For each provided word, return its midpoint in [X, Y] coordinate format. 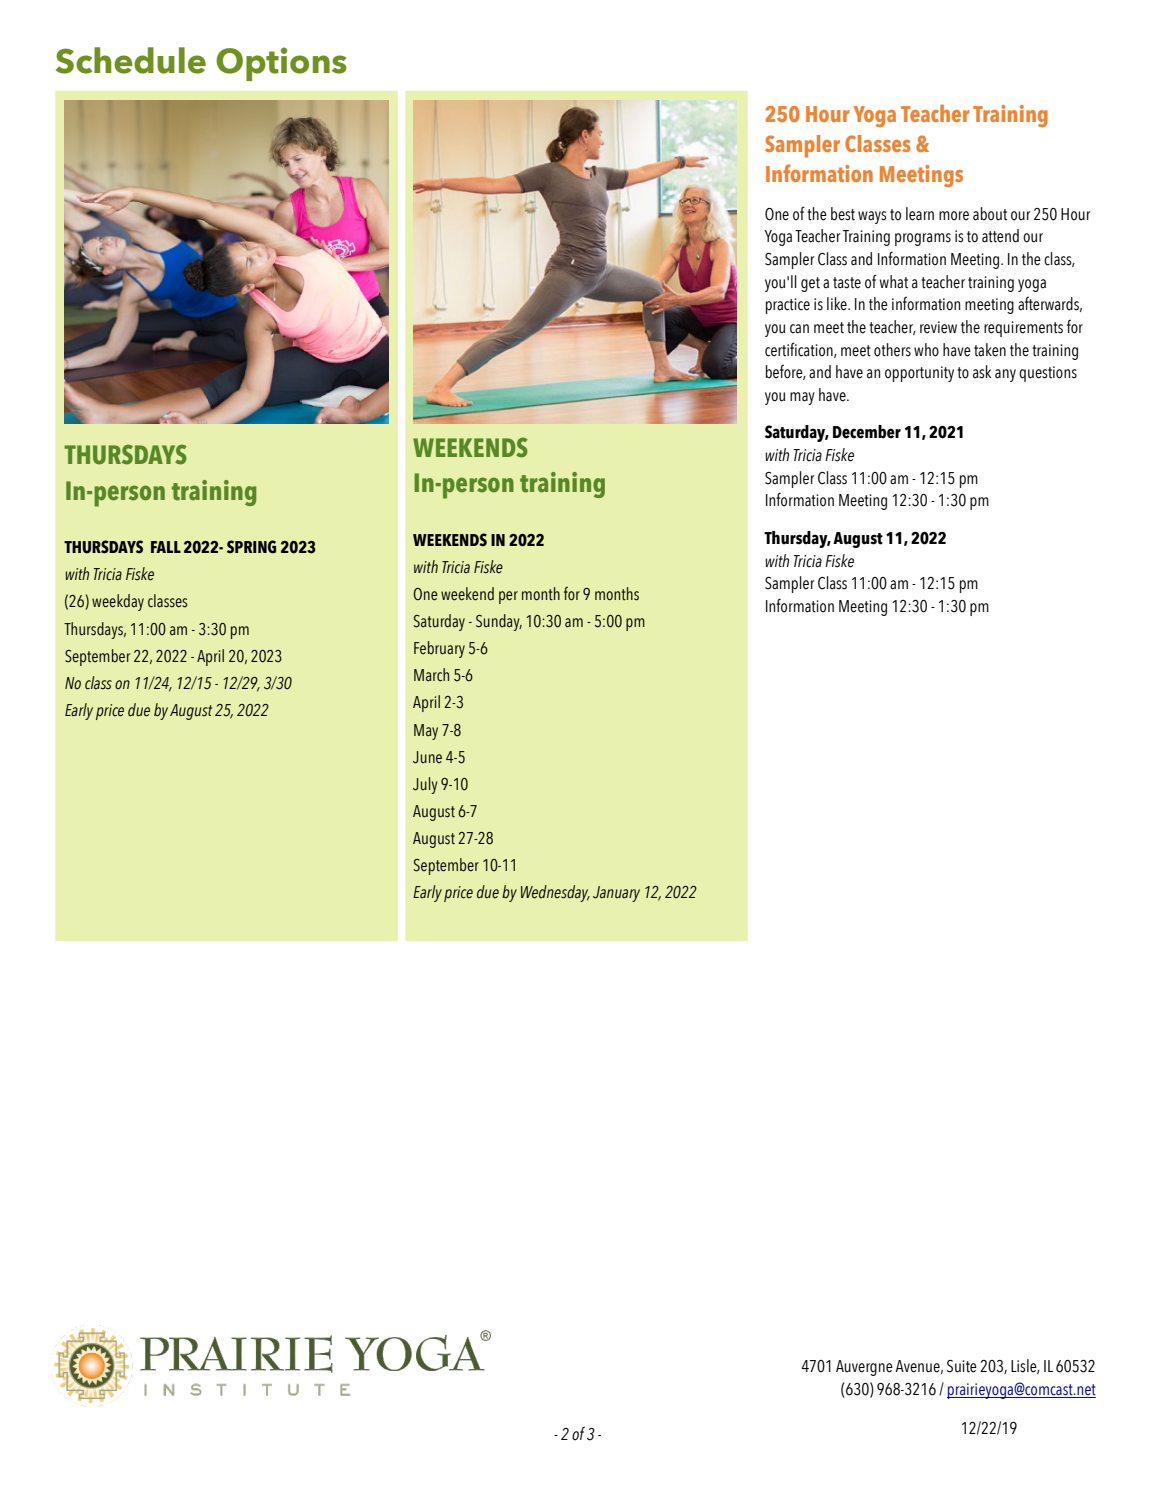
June [427, 757]
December [867, 432]
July [425, 785]
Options [281, 64]
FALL [166, 547]
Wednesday [555, 893]
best [843, 214]
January [616, 894]
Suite [962, 1366]
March [431, 675]
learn [920, 214]
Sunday [499, 622]
